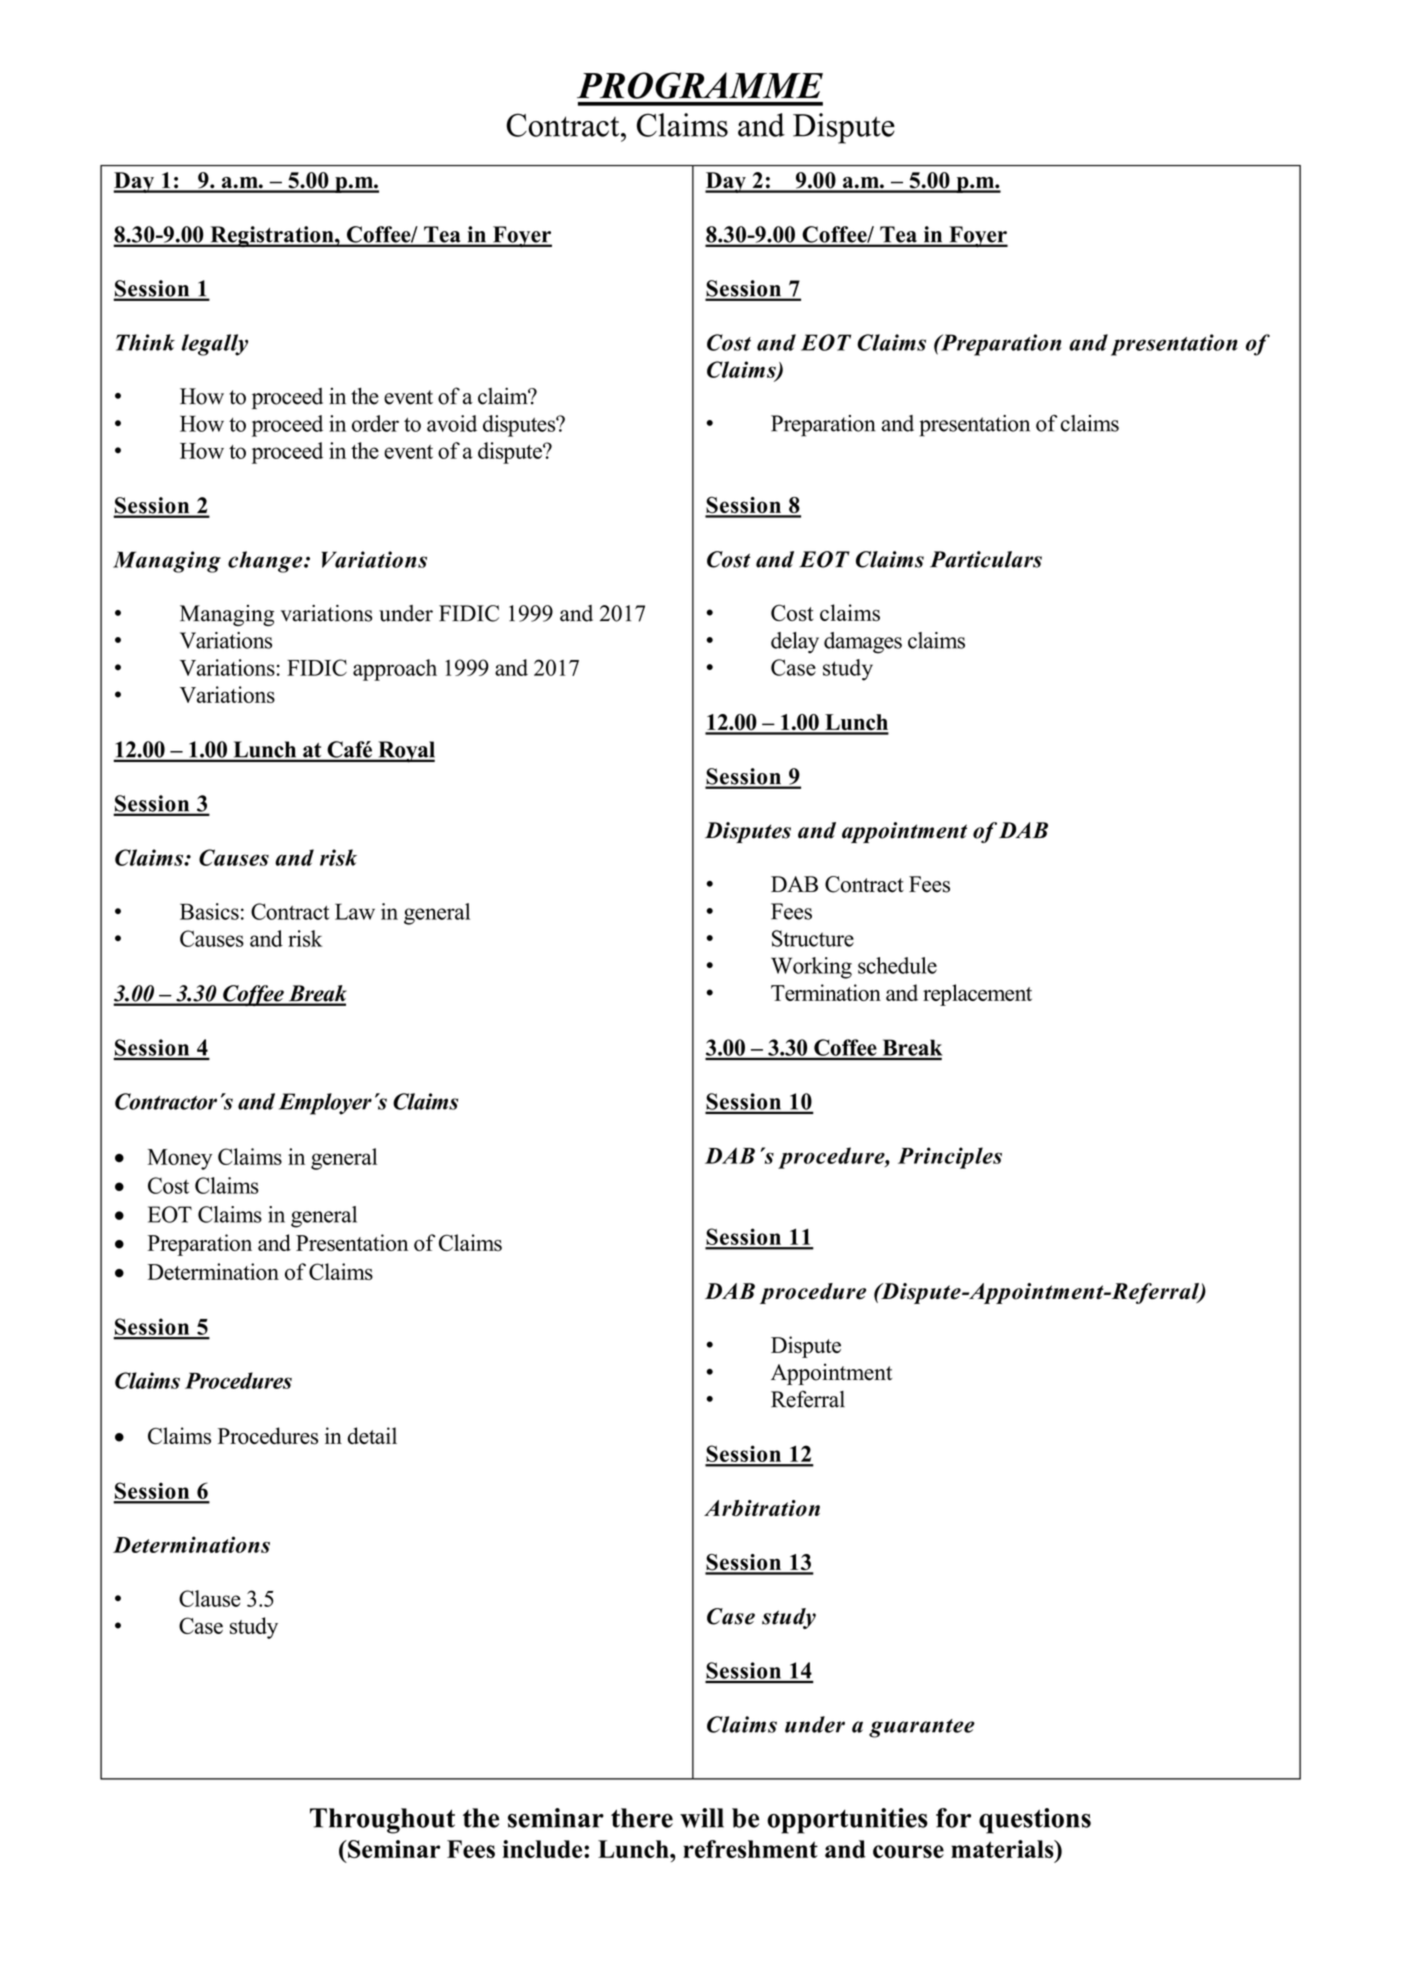 Image resolution: width=1401 pixels, height=1982 pixels. Describe the element at coordinates (897, 965) in the screenshot. I see `schedule` at that location.
